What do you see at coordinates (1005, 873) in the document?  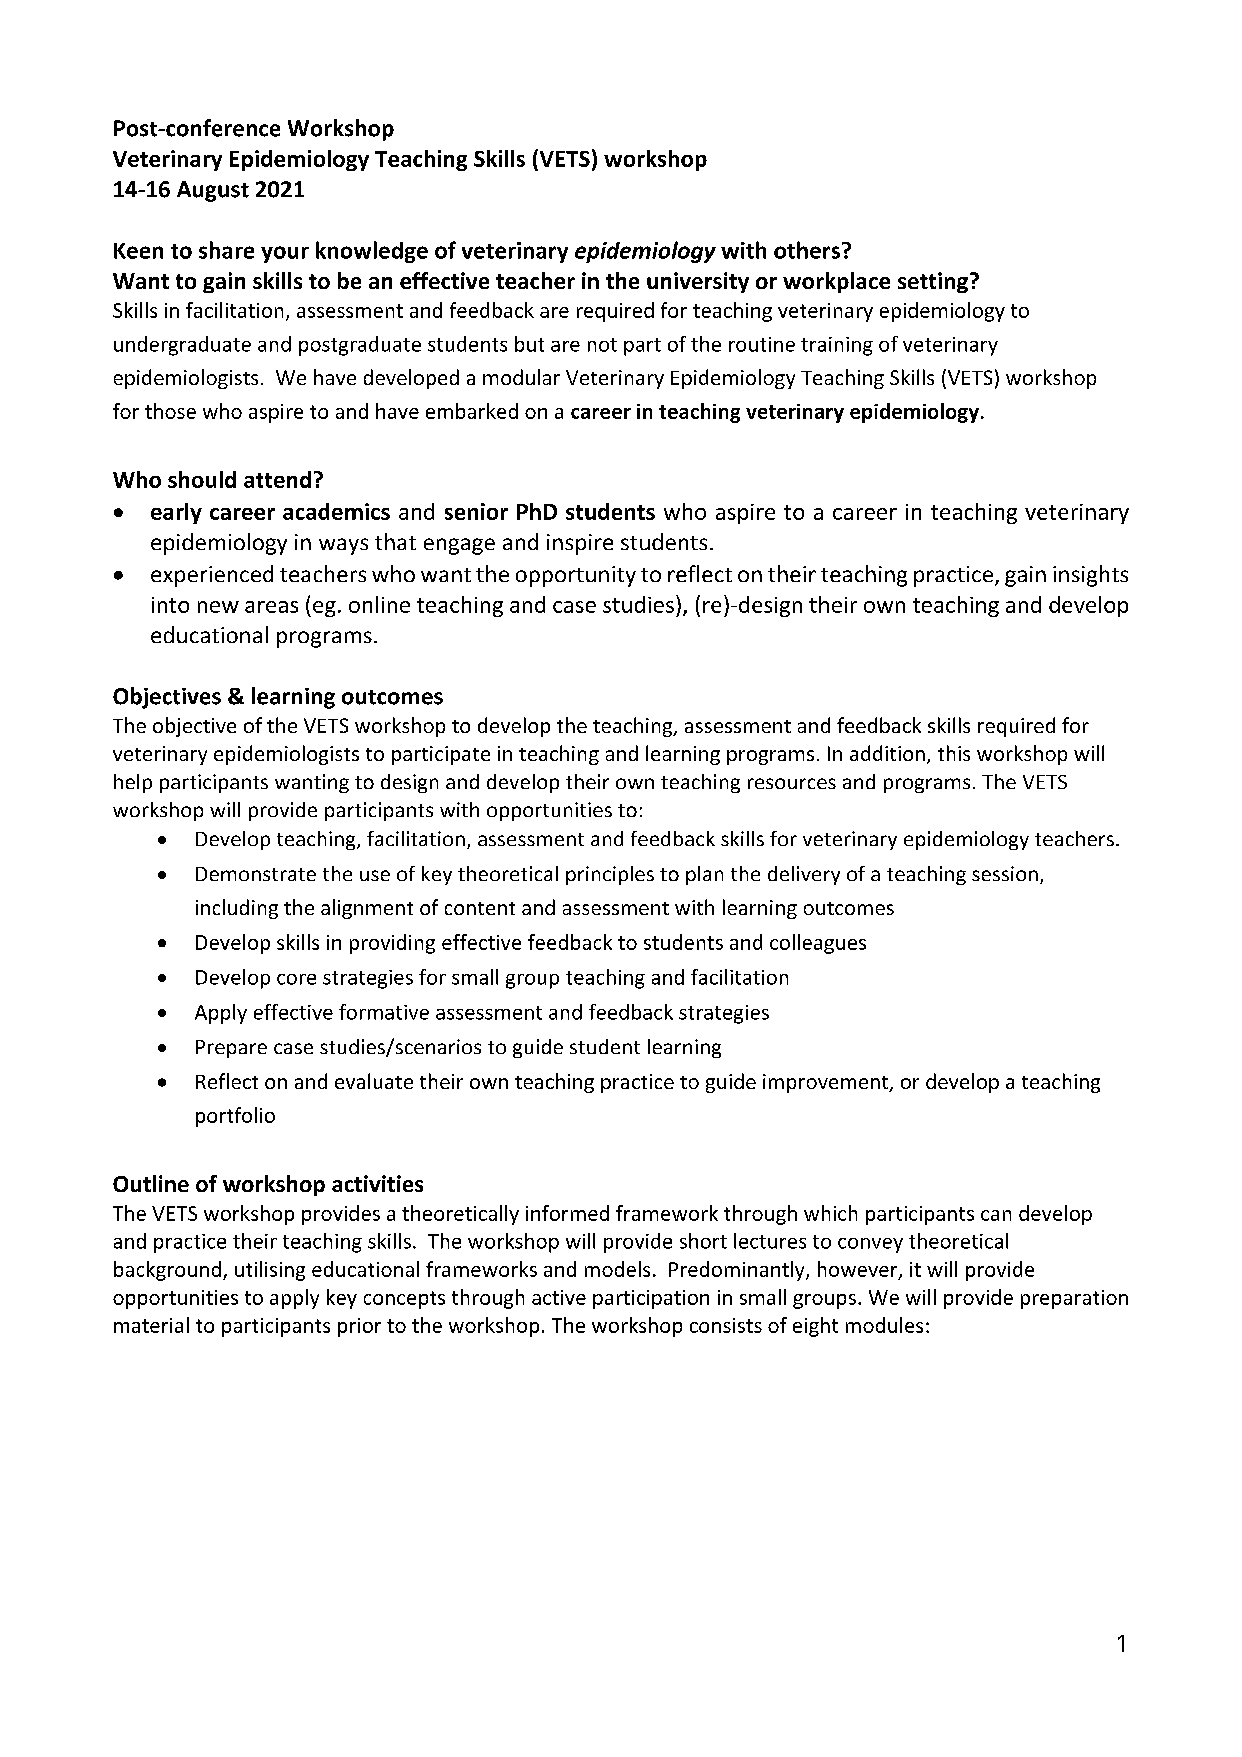 I see `session` at bounding box center [1005, 873].
